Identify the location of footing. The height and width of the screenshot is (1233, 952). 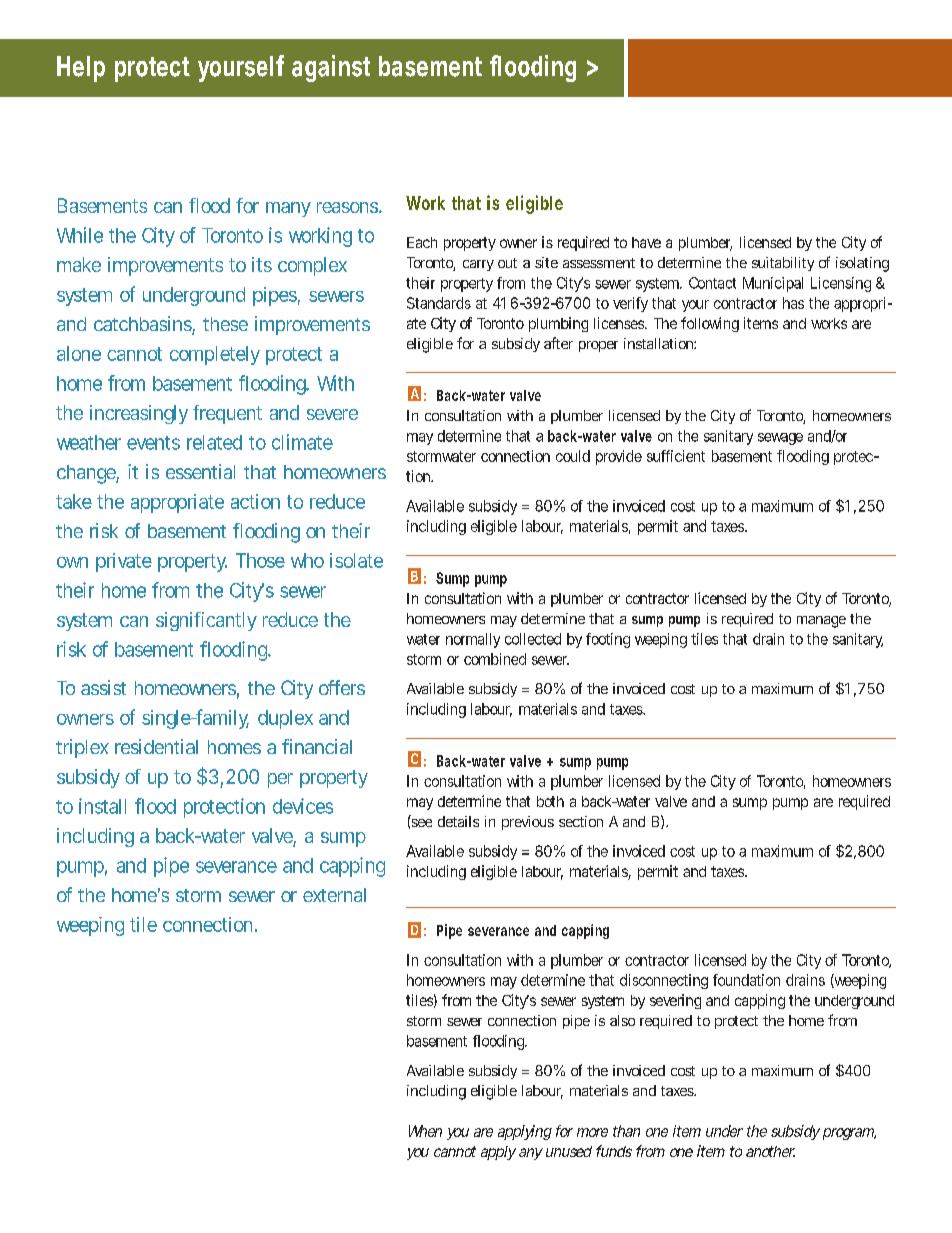
(608, 640).
